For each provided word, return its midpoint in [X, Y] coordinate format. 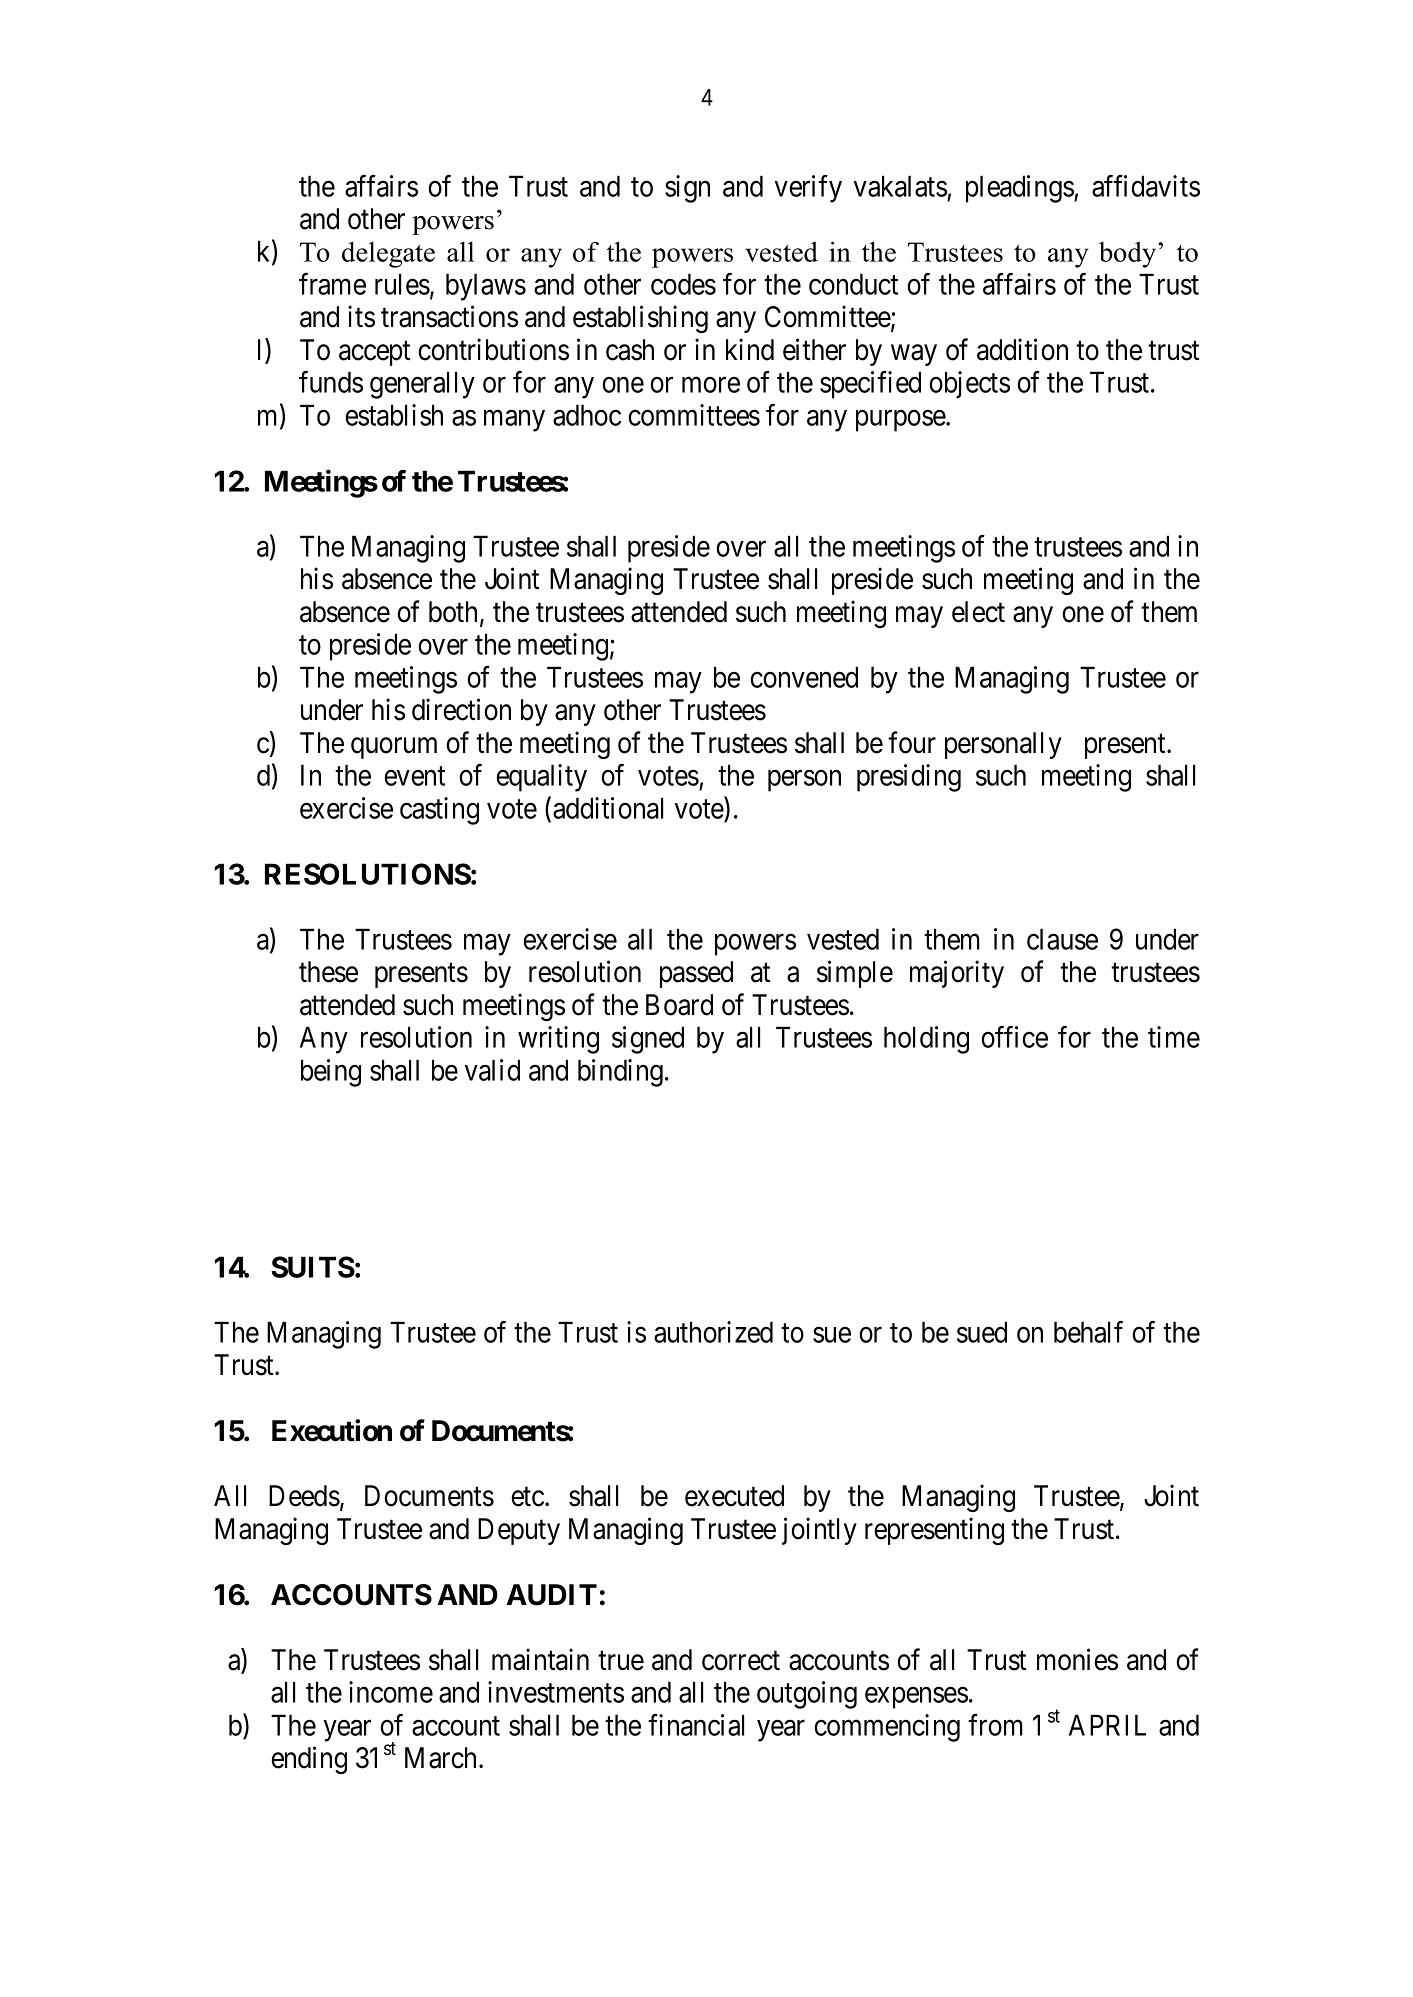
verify [808, 189]
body [1129, 255]
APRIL [1107, 1725]
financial [696, 1725]
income [391, 1692]
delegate [388, 254]
